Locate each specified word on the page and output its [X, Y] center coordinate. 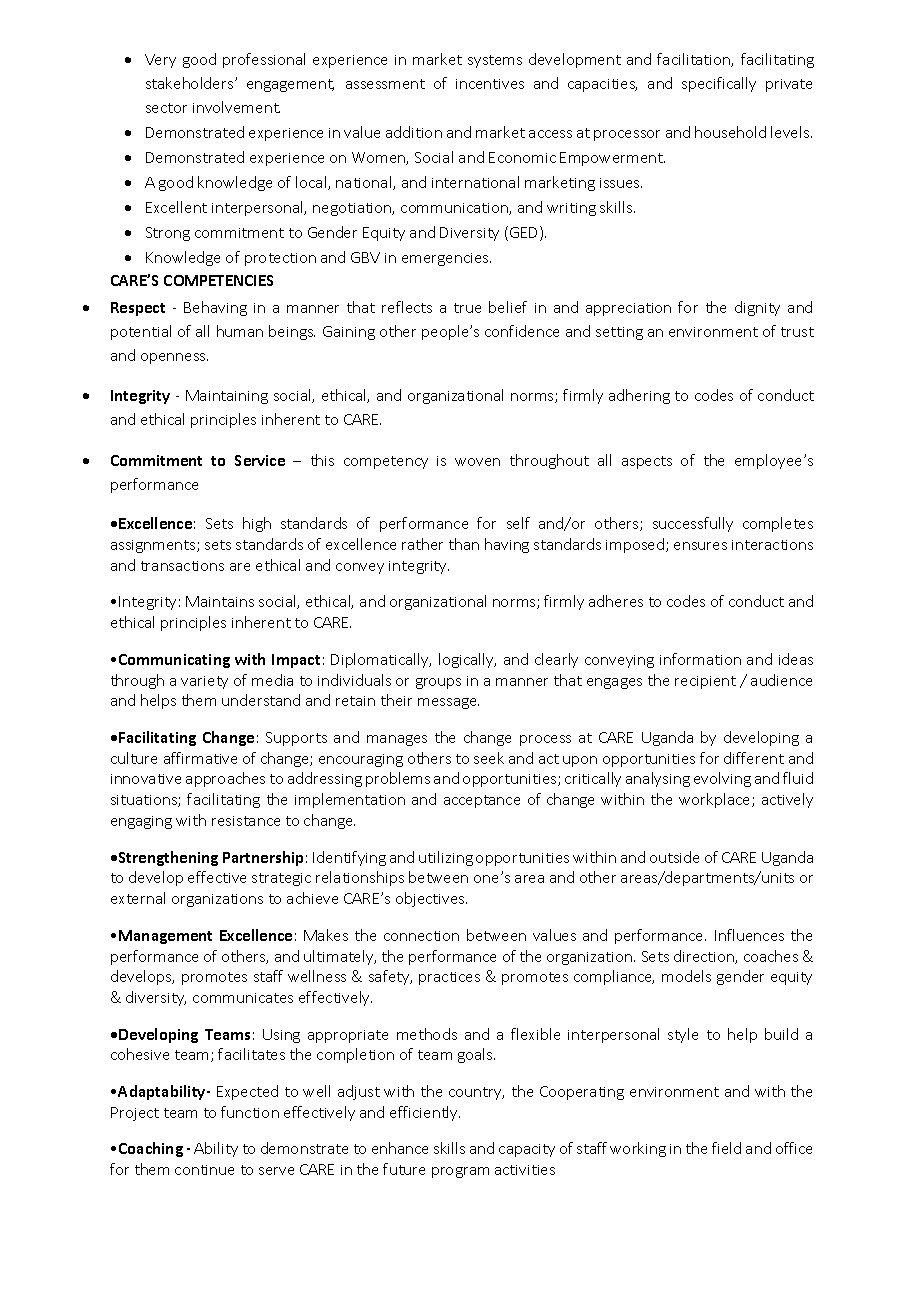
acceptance [482, 801]
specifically [719, 84]
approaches [225, 779]
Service [260, 460]
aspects [647, 462]
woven [477, 462]
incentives [490, 84]
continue [204, 1170]
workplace [716, 800]
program [460, 1172]
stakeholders [191, 83]
